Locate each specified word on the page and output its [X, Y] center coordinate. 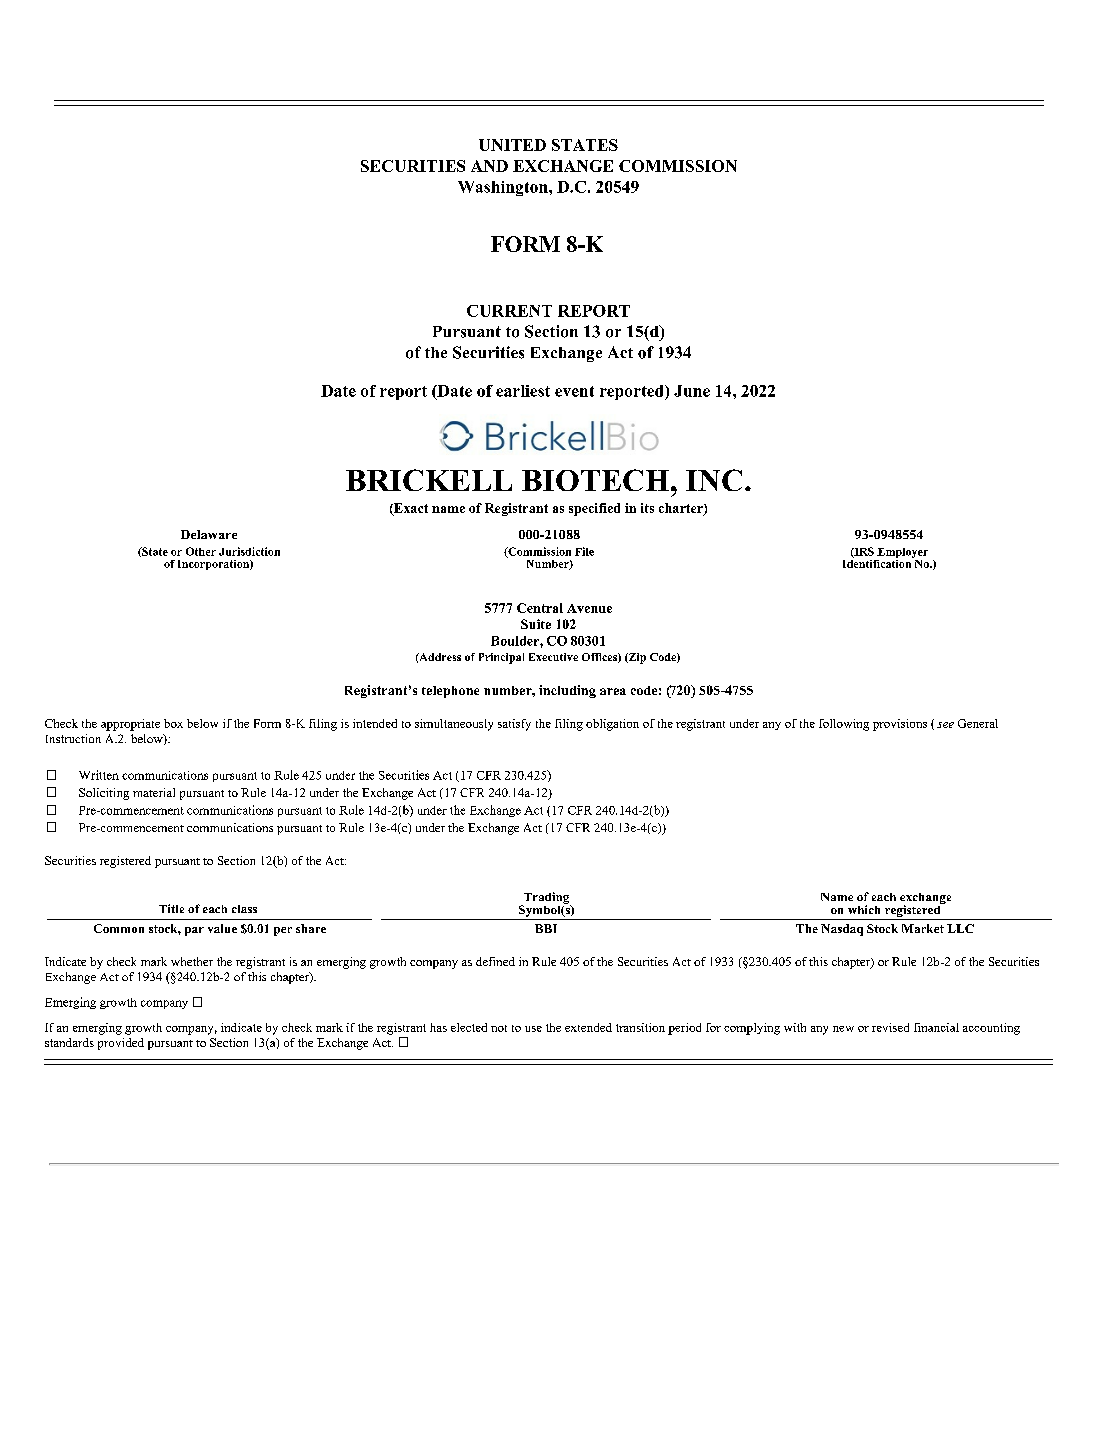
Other [201, 551]
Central [540, 608]
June [692, 391]
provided [121, 1044]
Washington [504, 188]
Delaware [209, 534]
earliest [523, 391]
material [154, 792]
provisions [900, 725]
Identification [878, 562]
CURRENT [509, 311]
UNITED [512, 145]
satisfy [514, 725]
